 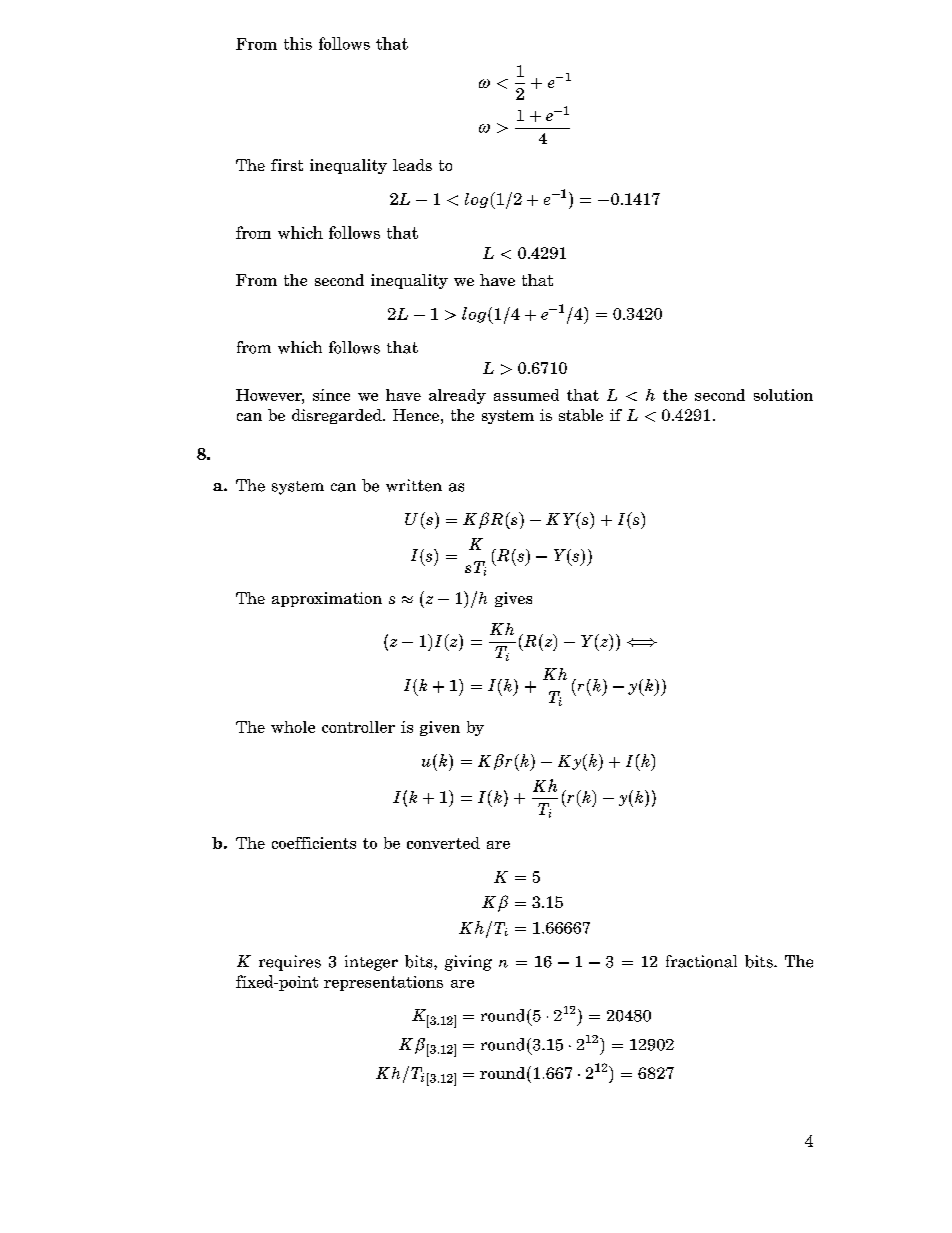 What do you see at coordinates (371, 963) in the screenshot?
I see `integer` at bounding box center [371, 963].
